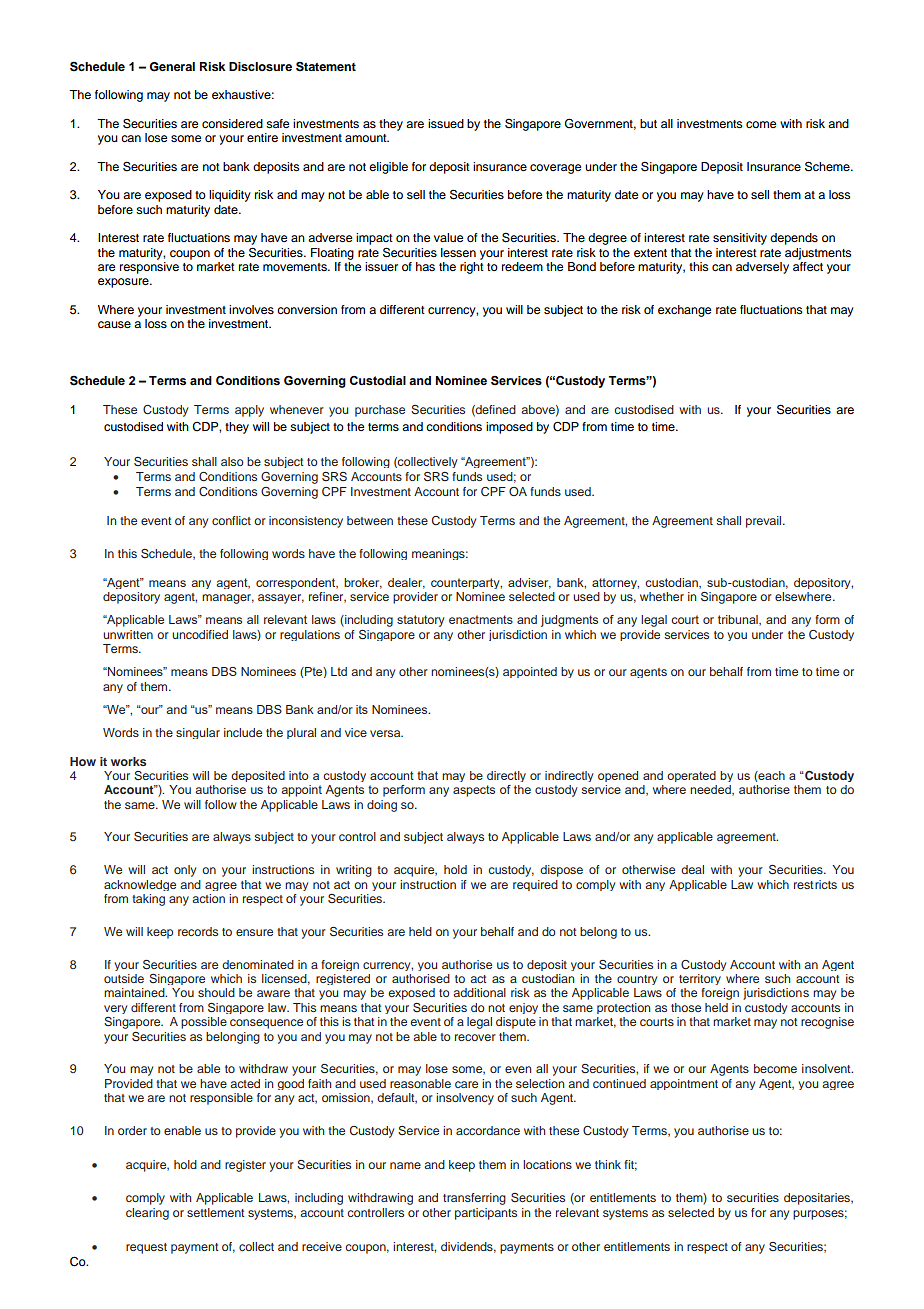 The height and width of the screenshot is (1309, 924). Describe the element at coordinates (648, 123) in the screenshot. I see `but` at that location.
